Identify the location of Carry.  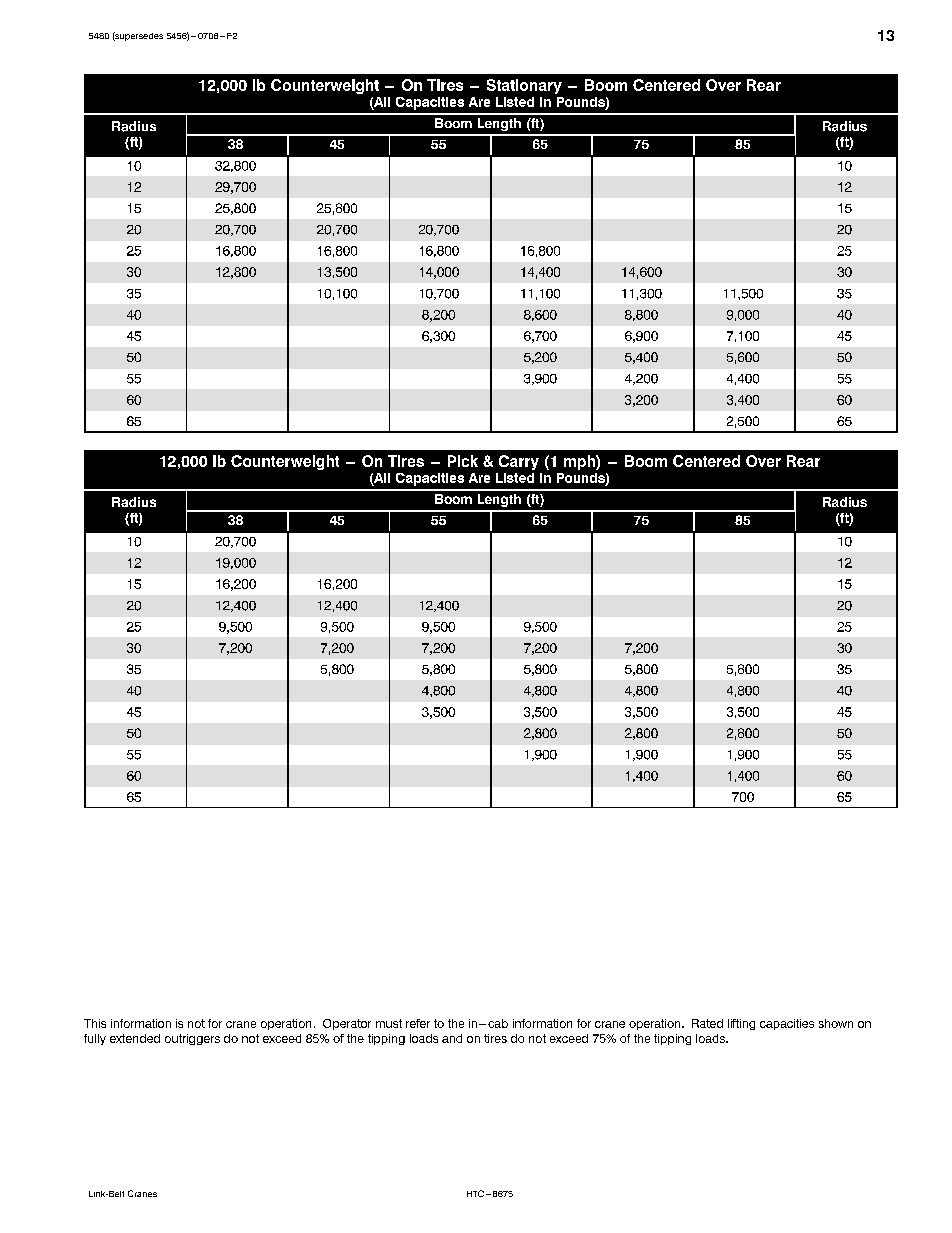
(519, 462).
